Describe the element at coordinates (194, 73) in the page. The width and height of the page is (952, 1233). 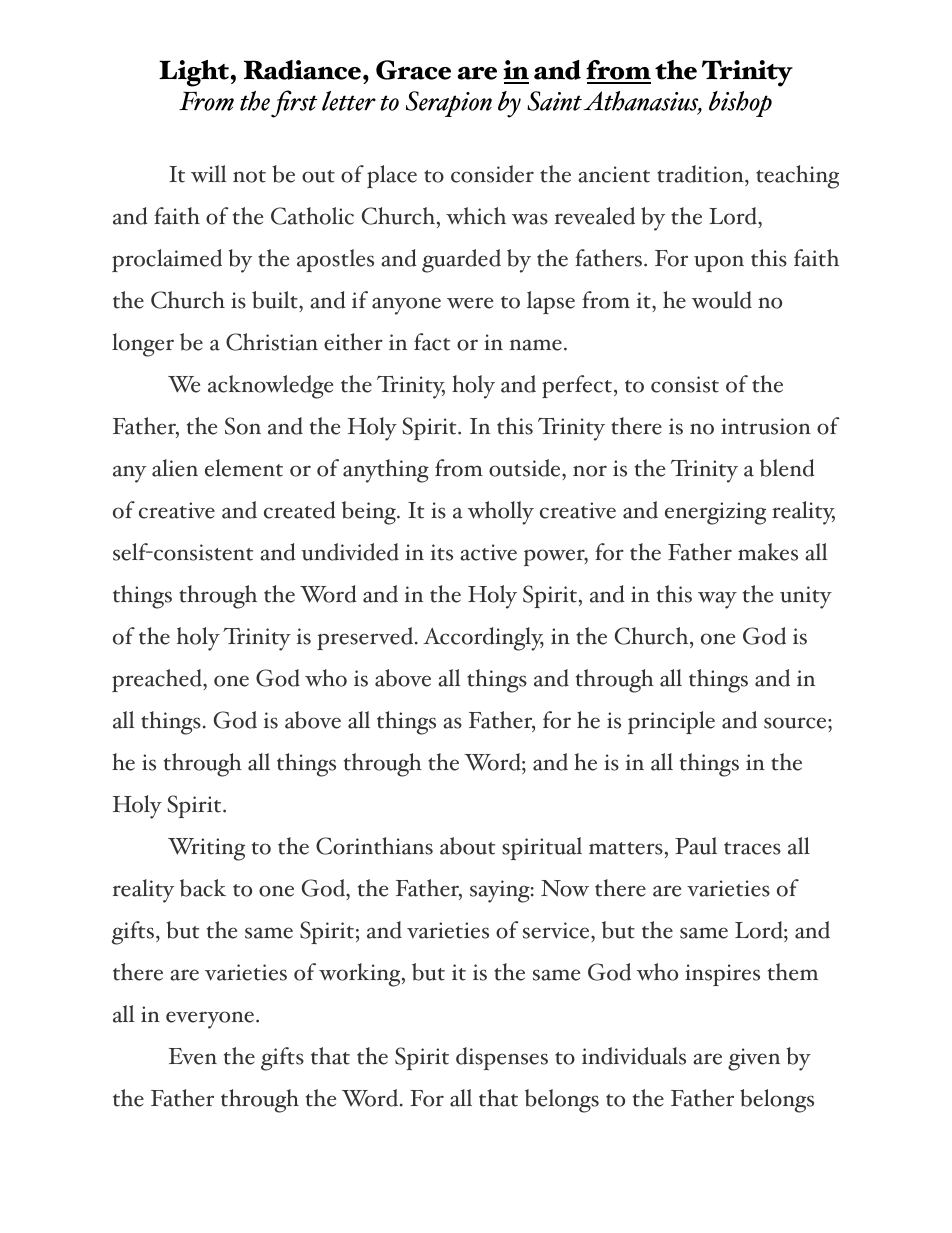
I see `Light` at that location.
